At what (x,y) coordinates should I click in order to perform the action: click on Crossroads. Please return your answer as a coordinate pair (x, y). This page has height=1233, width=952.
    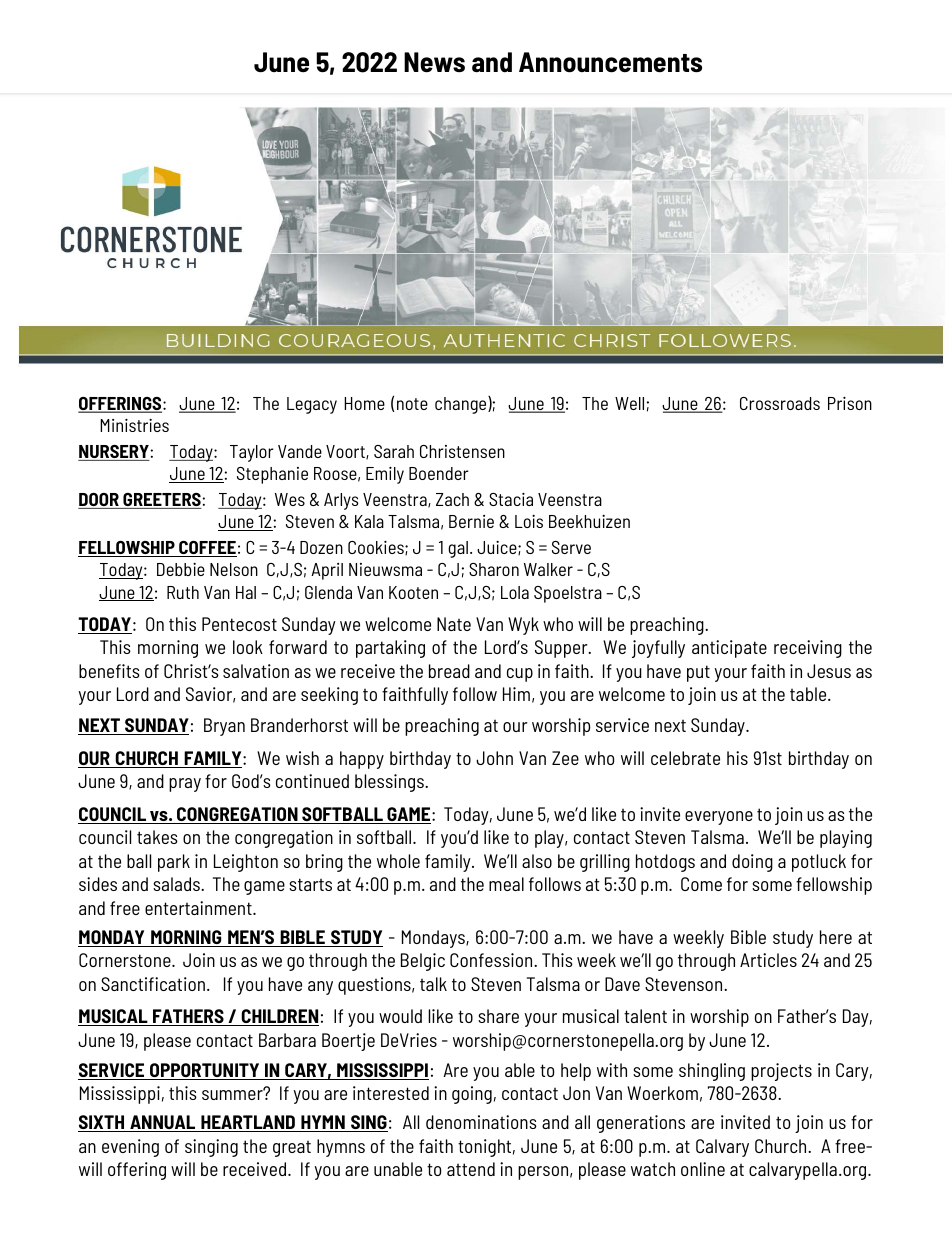
    Looking at the image, I should click on (780, 403).
